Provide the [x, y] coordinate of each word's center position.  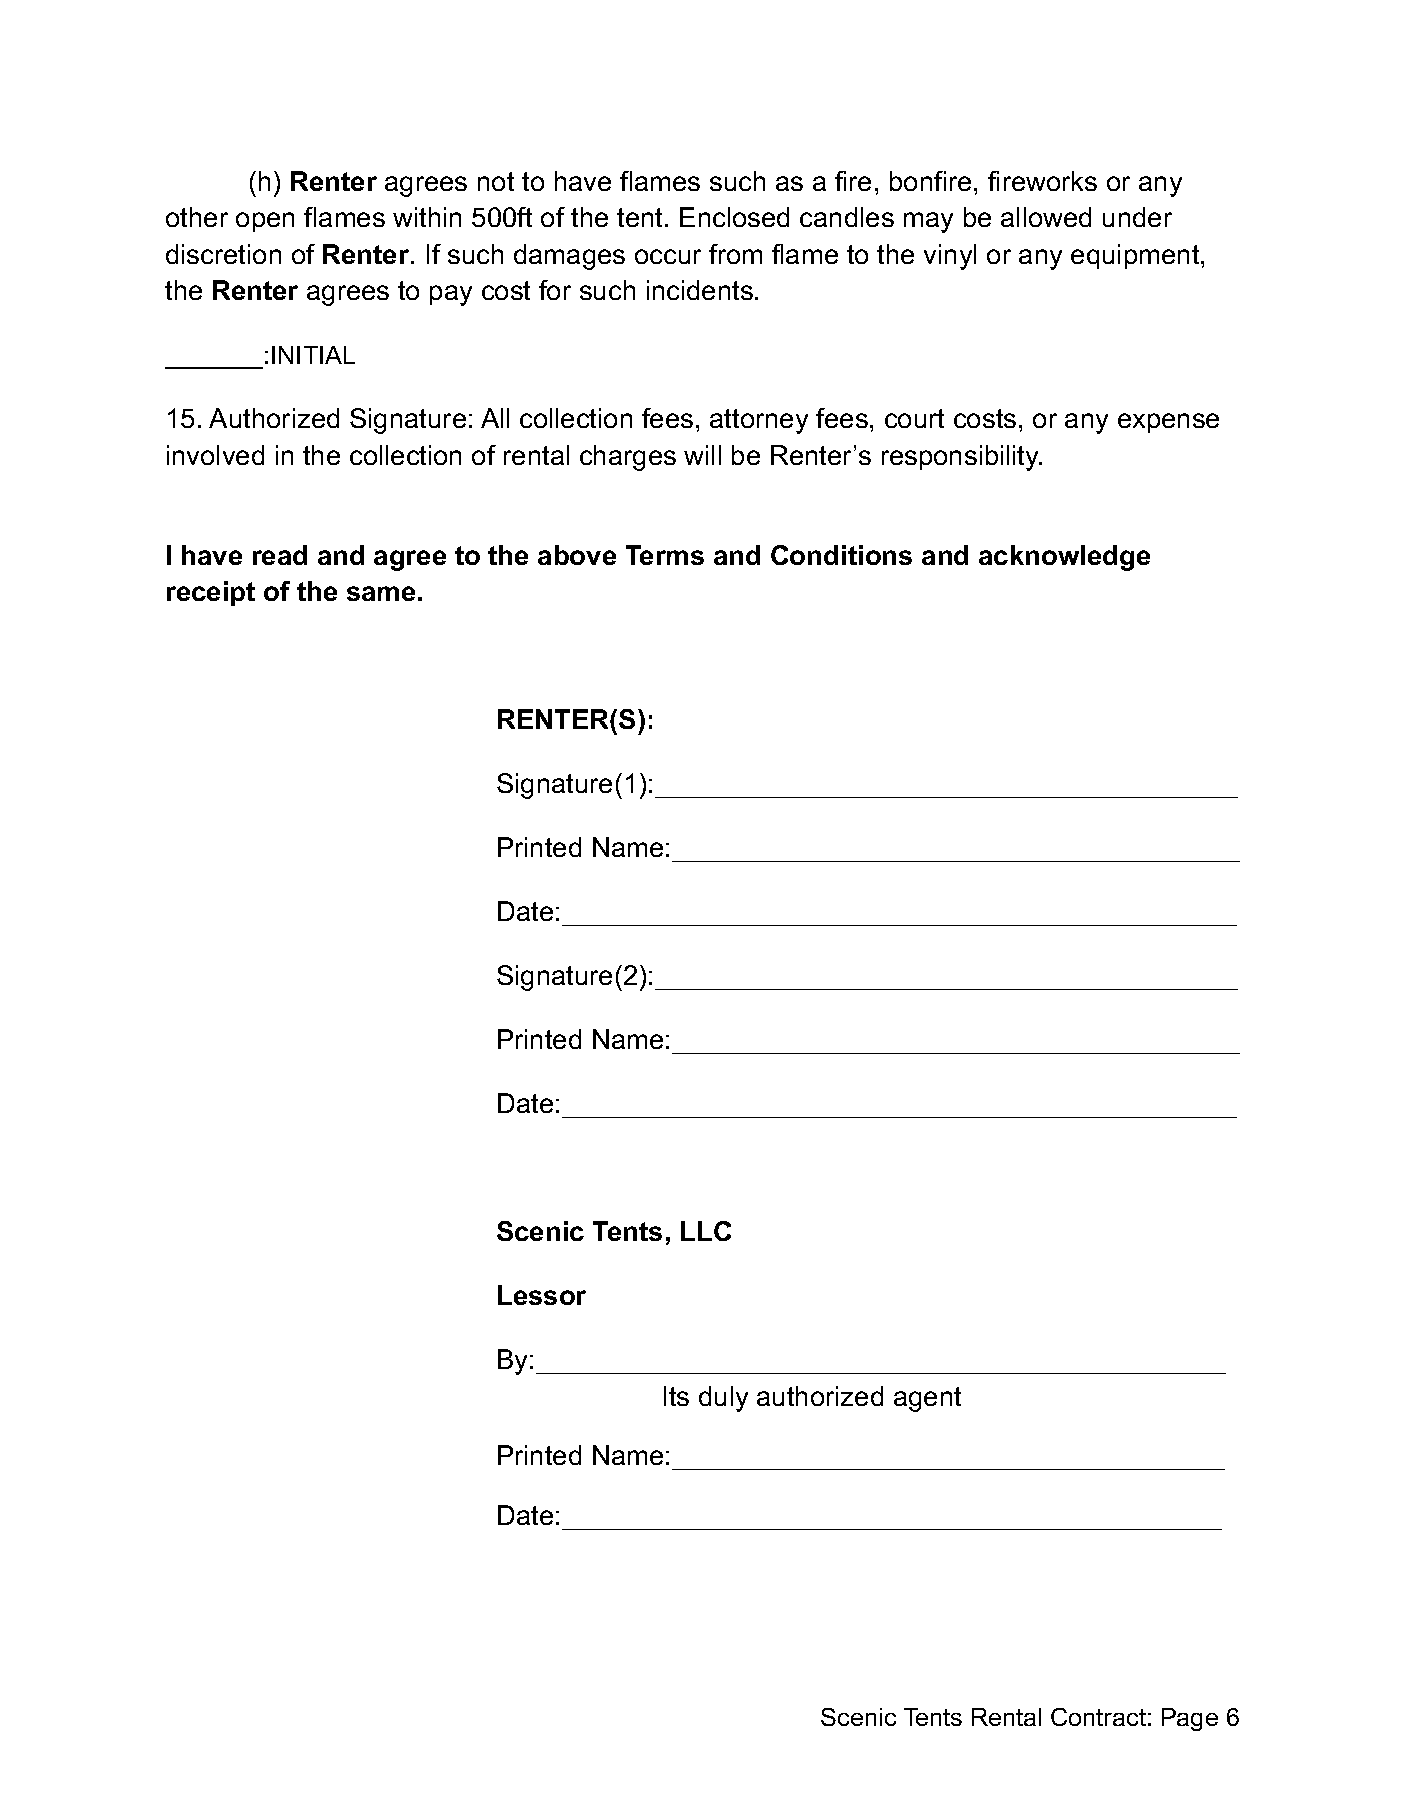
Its [676, 1396]
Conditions [841, 555]
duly [723, 1399]
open [265, 222]
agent [927, 1399]
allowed [1046, 217]
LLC [706, 1231]
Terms [665, 555]
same [381, 593]
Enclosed [734, 217]
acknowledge [1064, 558]
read [280, 555]
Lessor [542, 1295]
